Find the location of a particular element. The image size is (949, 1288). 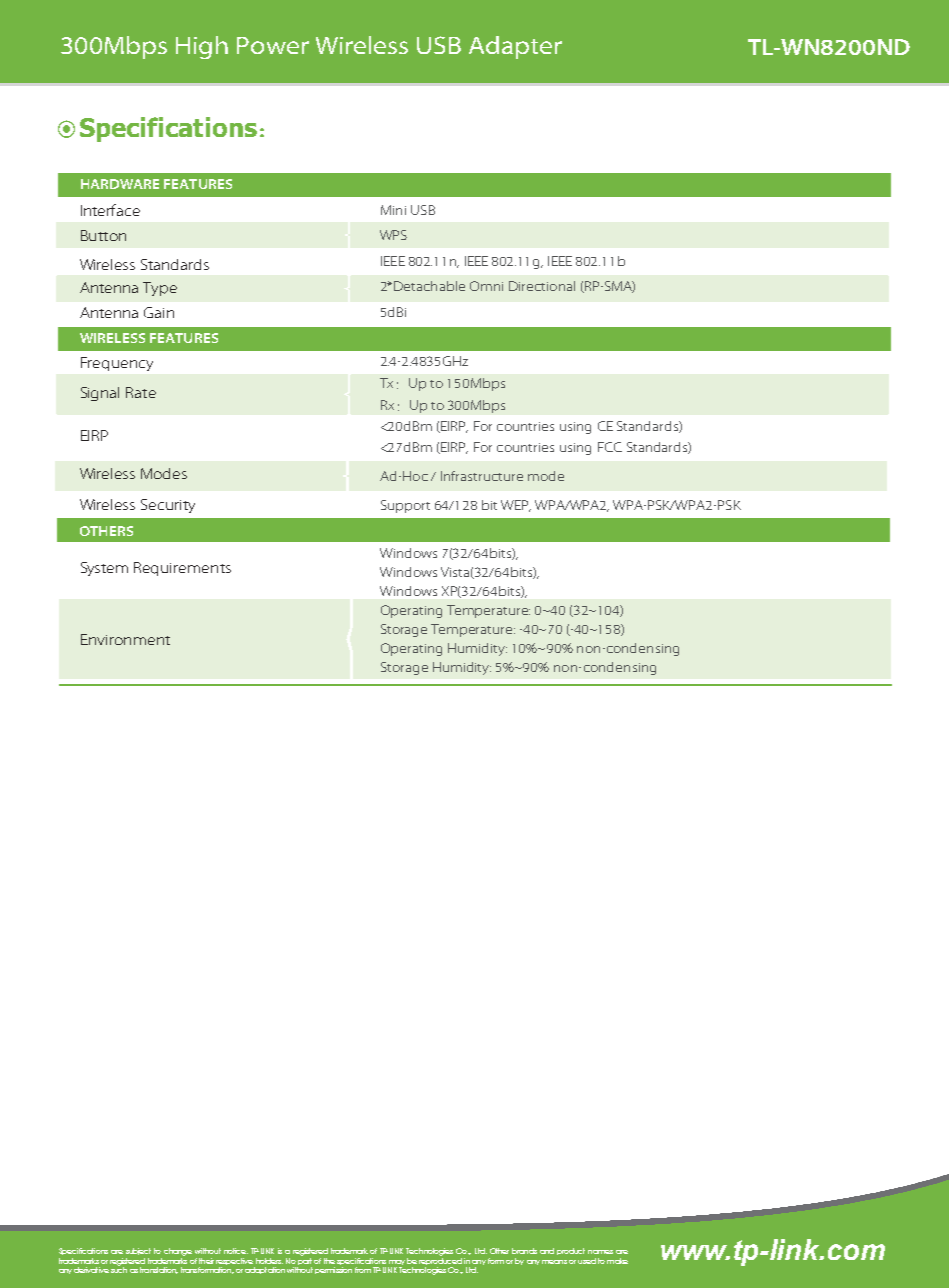

Requirements is located at coordinates (182, 569).
